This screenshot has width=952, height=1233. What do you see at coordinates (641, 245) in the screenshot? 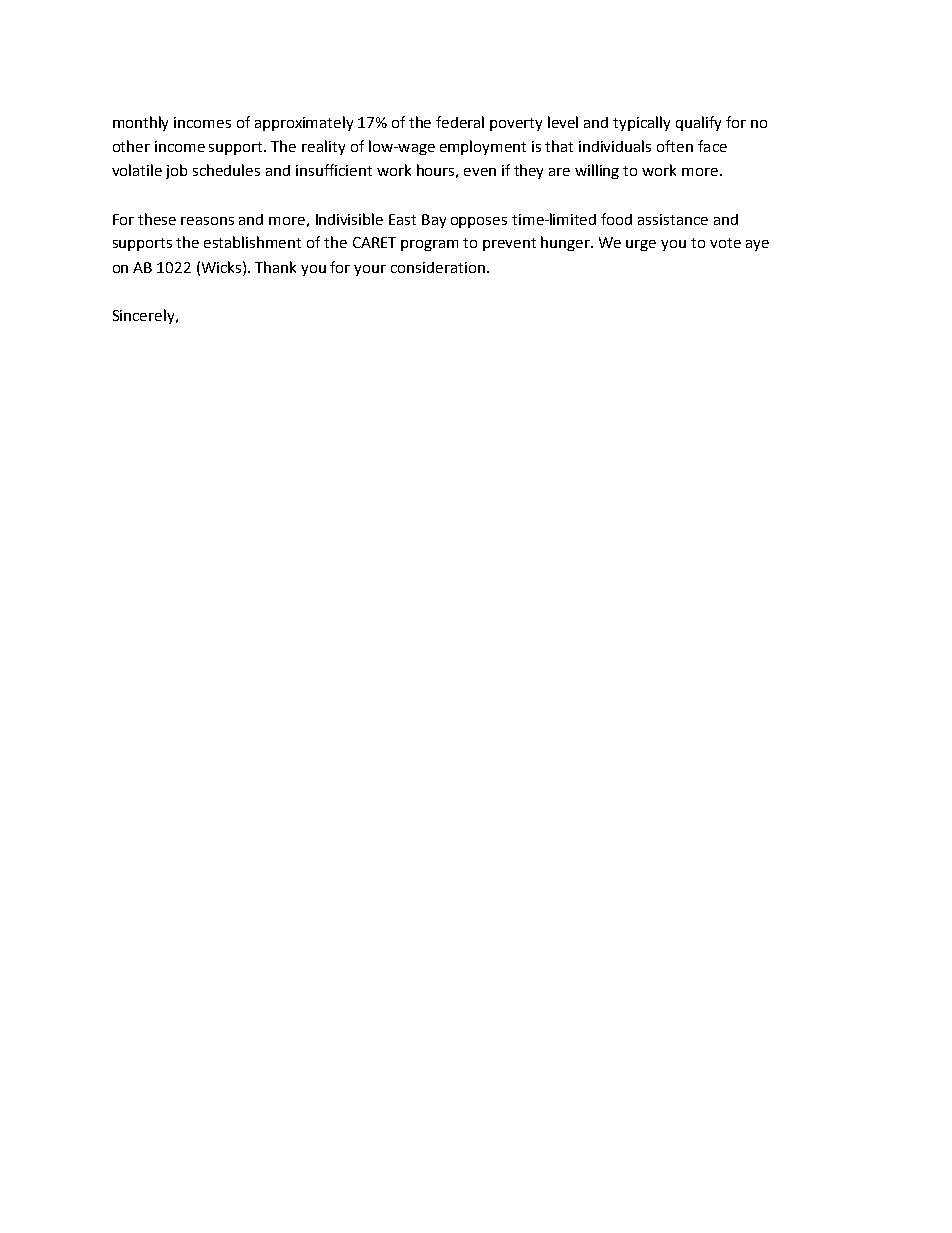
I see `urge` at bounding box center [641, 245].
